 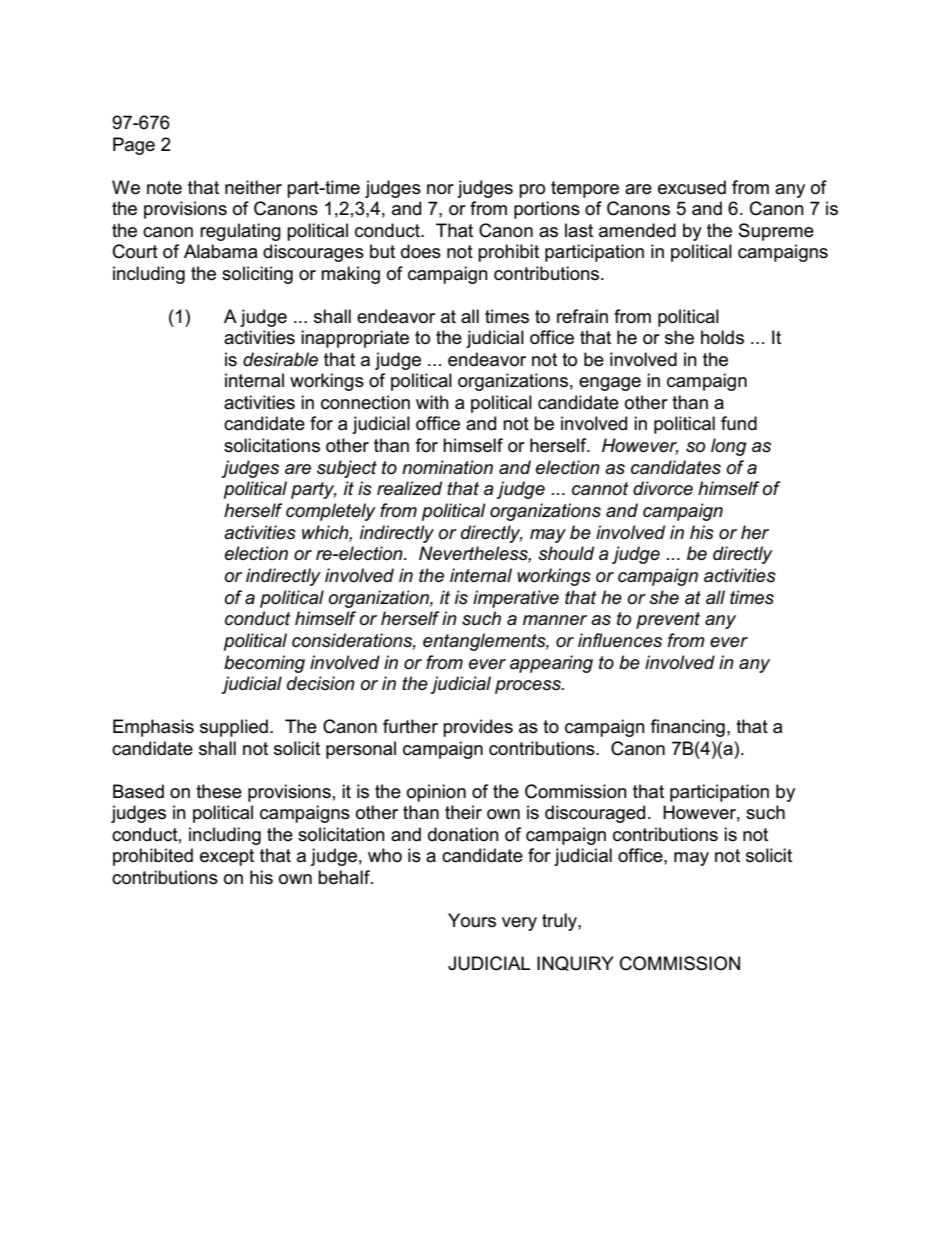 I want to click on Yours, so click(x=472, y=920).
